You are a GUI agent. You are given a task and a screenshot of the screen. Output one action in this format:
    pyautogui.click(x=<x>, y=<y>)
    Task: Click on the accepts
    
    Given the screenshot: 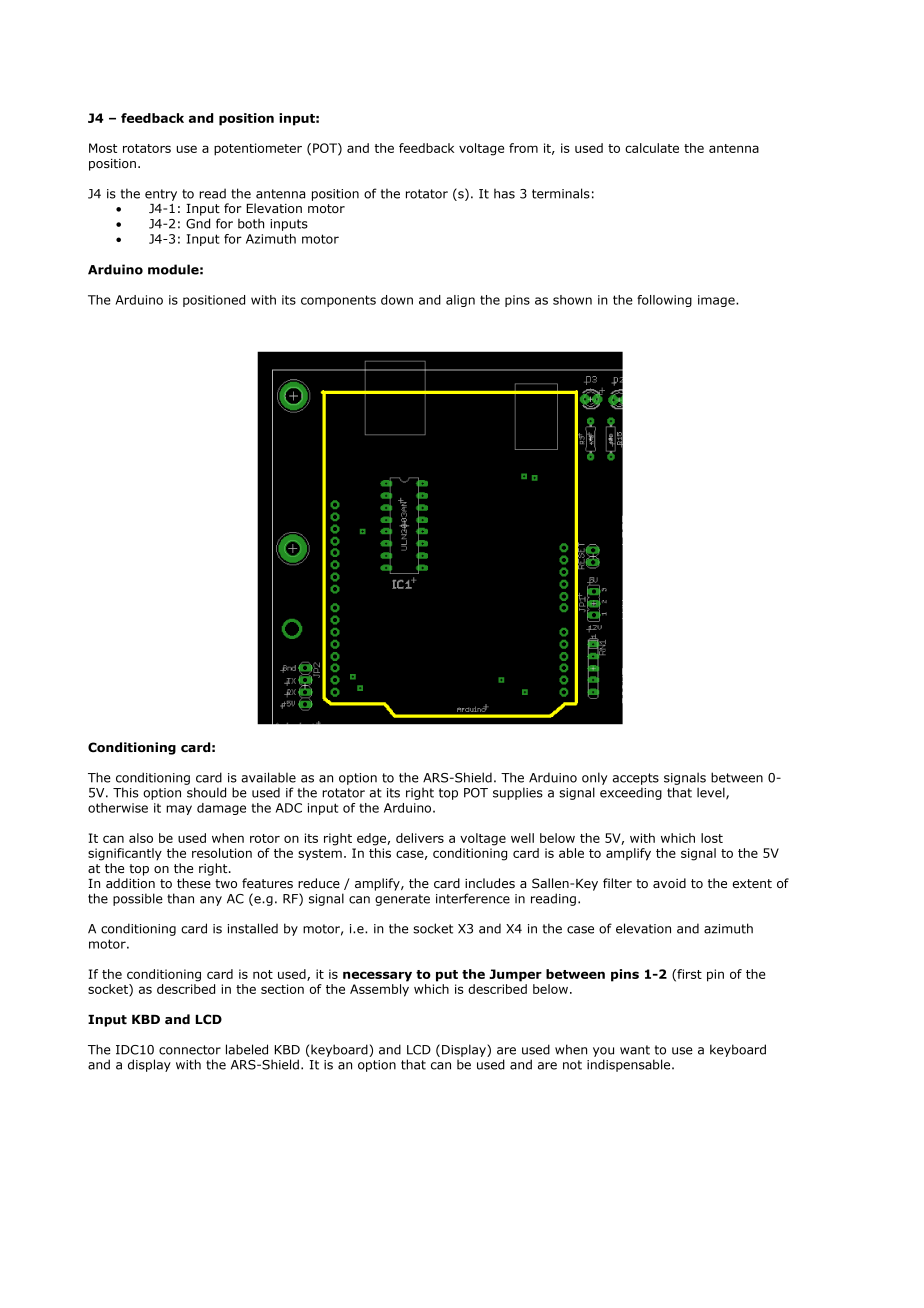 What is the action you would take?
    pyautogui.click(x=636, y=779)
